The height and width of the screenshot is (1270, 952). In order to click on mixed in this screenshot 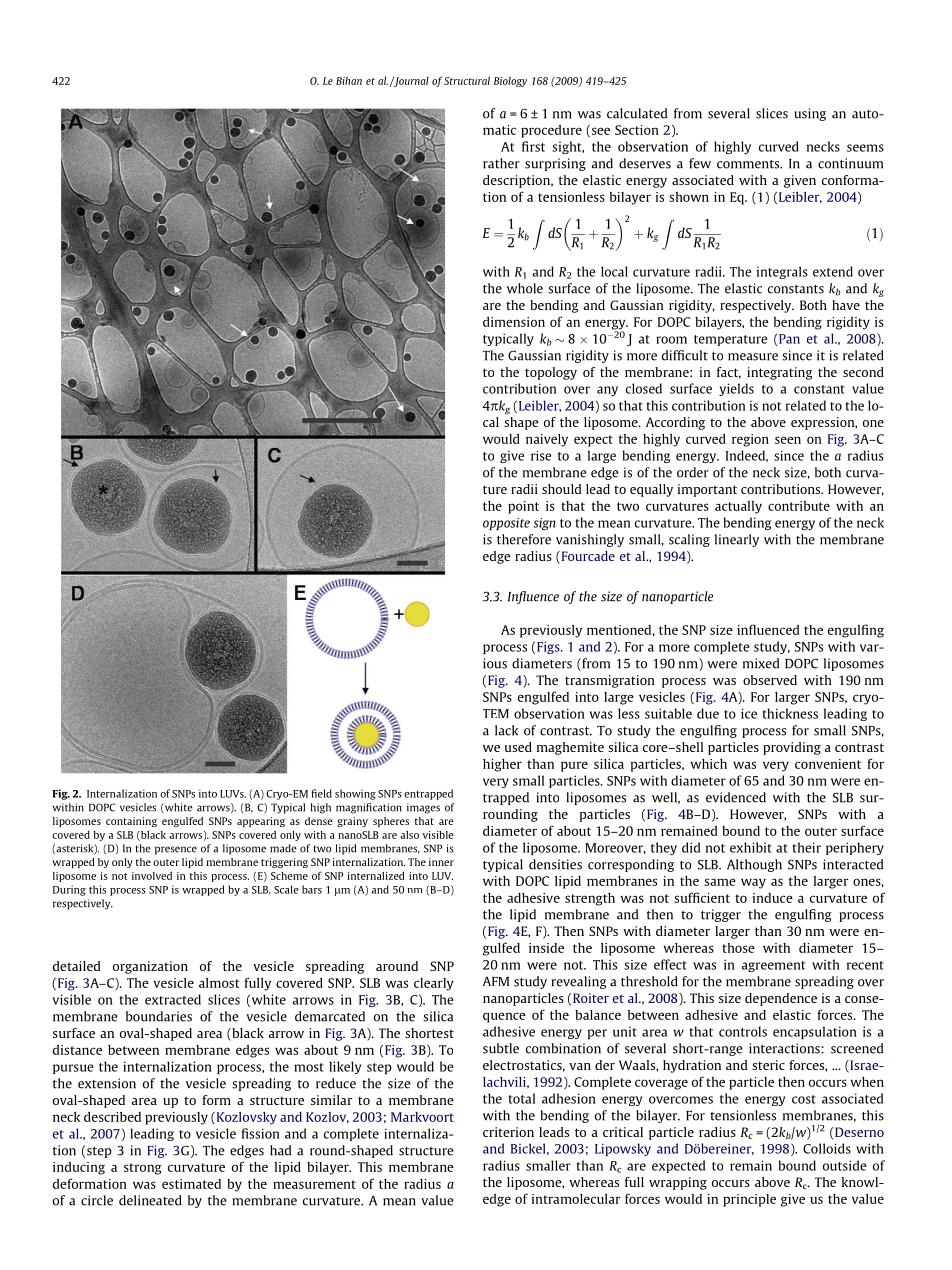, I will do `click(761, 663)`.
